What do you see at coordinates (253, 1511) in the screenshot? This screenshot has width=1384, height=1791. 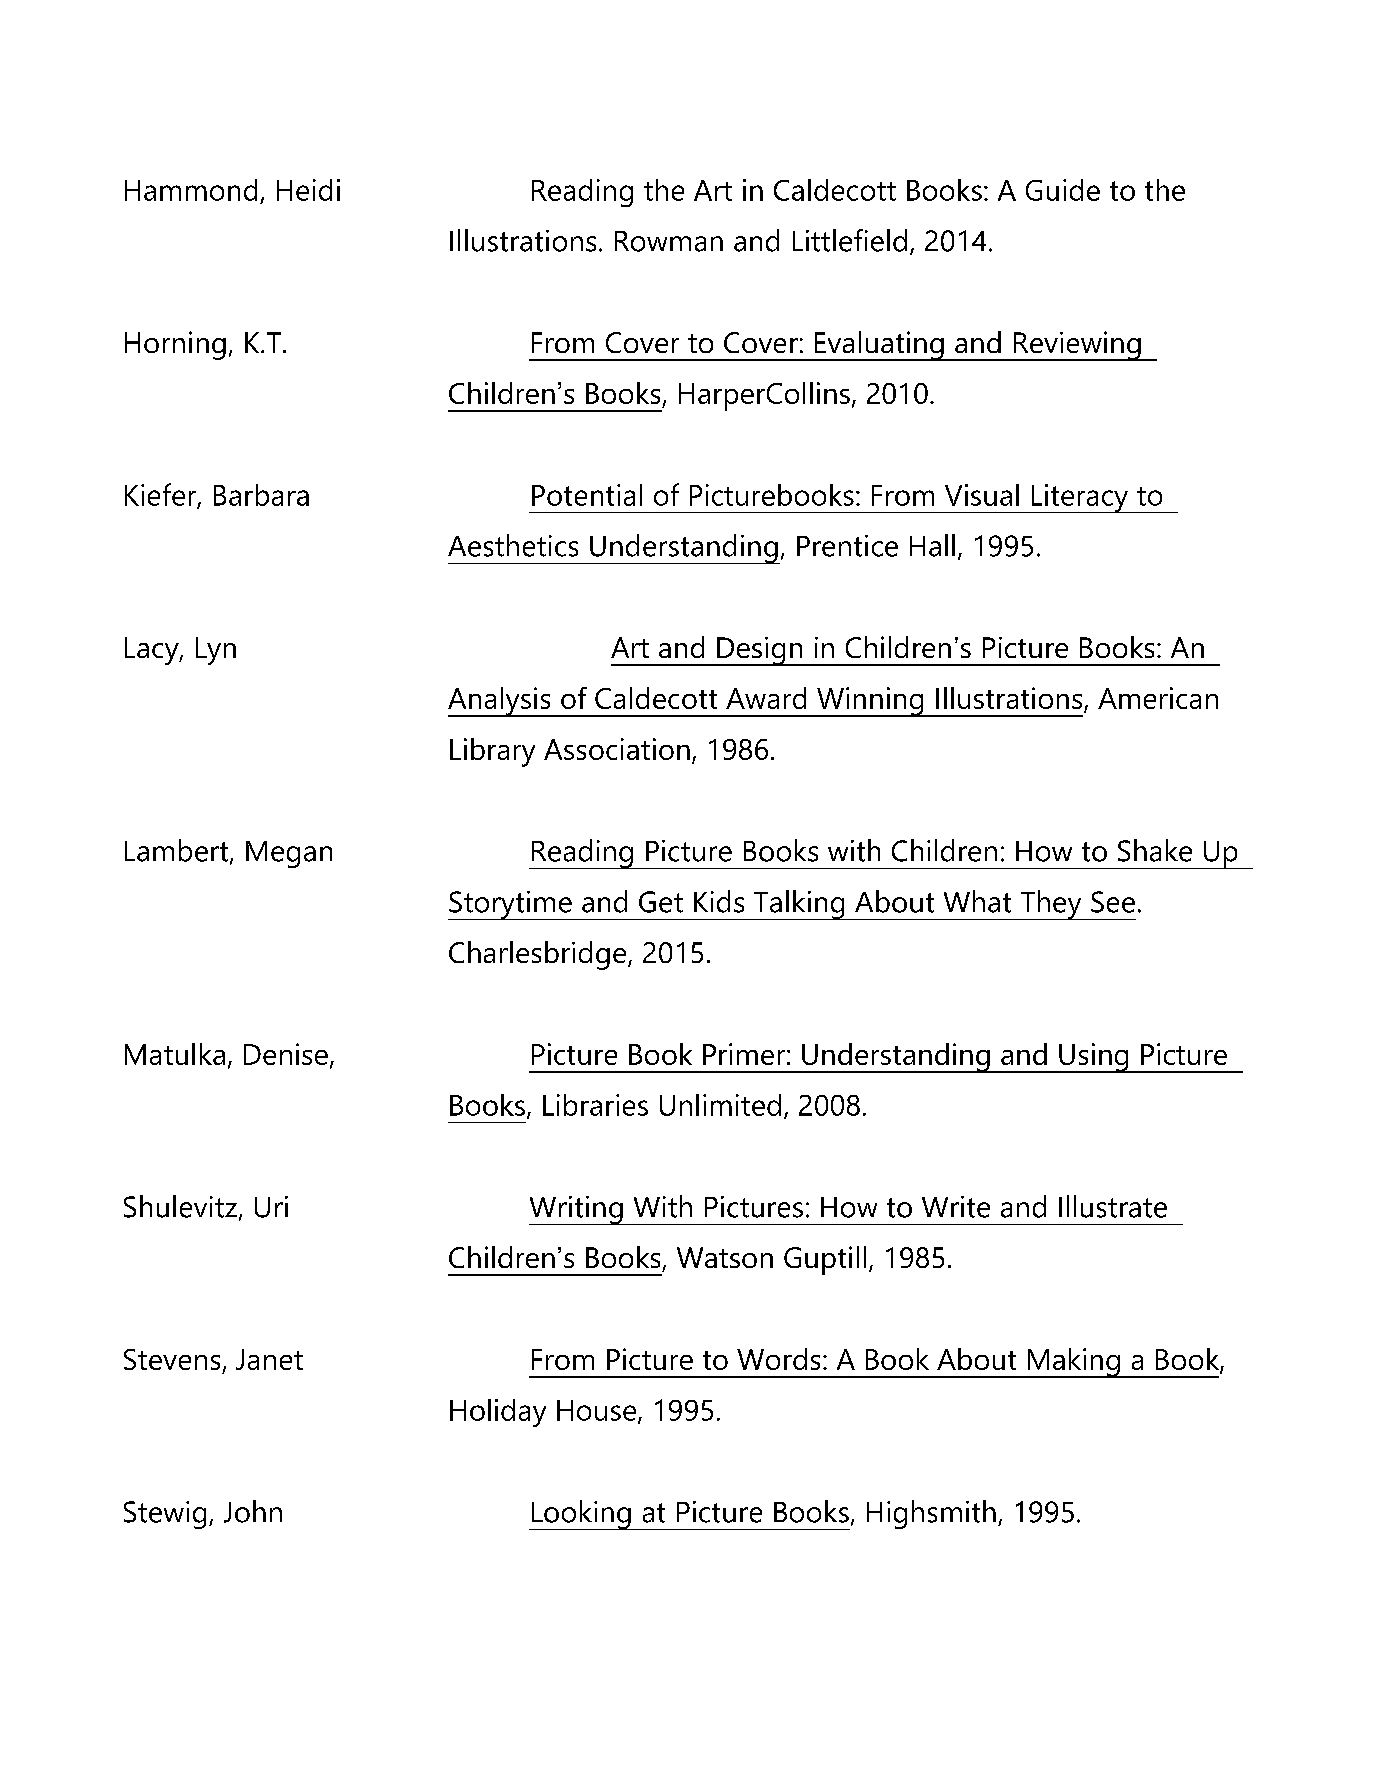 I see `John` at bounding box center [253, 1511].
